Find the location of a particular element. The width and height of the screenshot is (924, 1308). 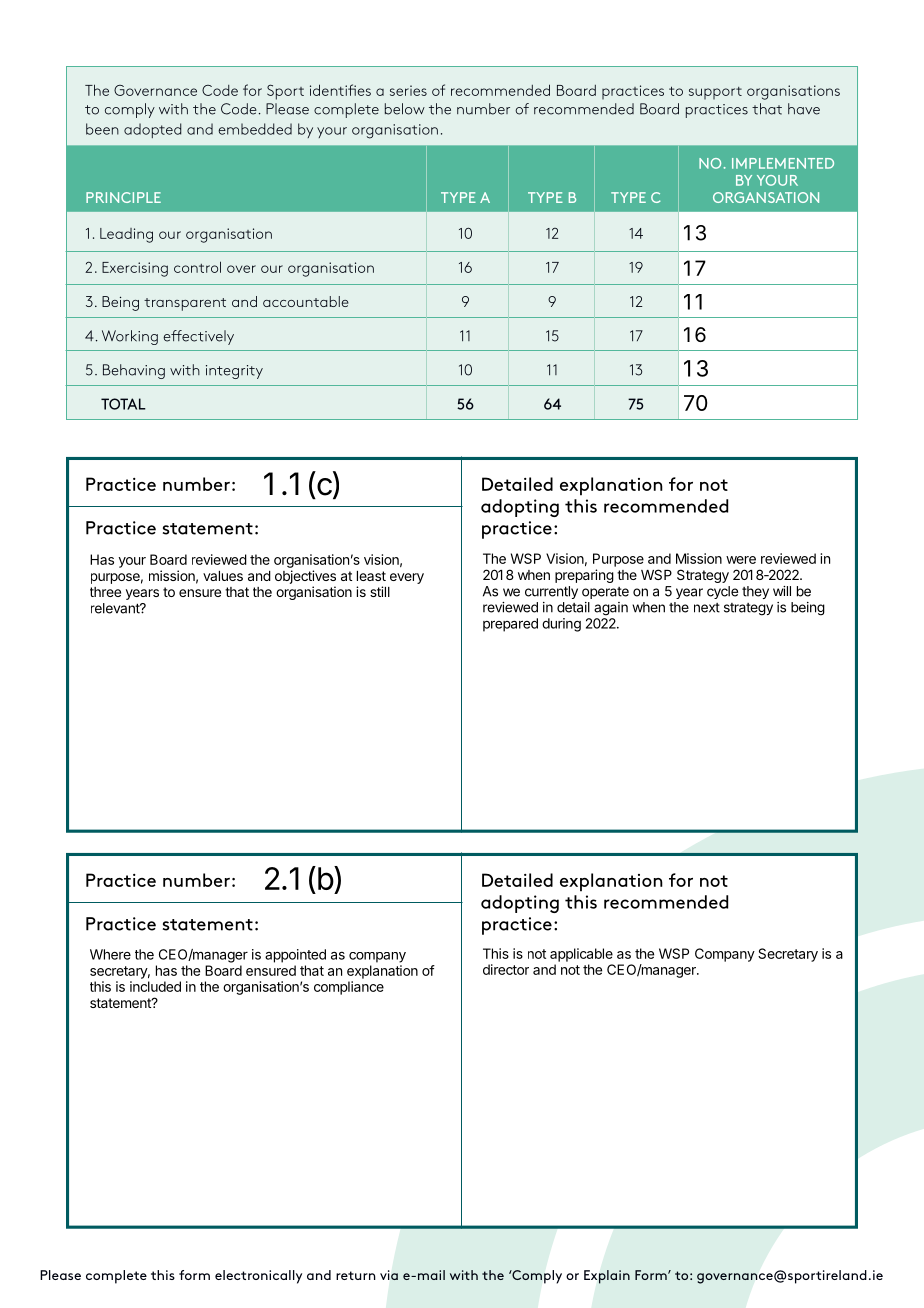

support is located at coordinates (715, 93).
